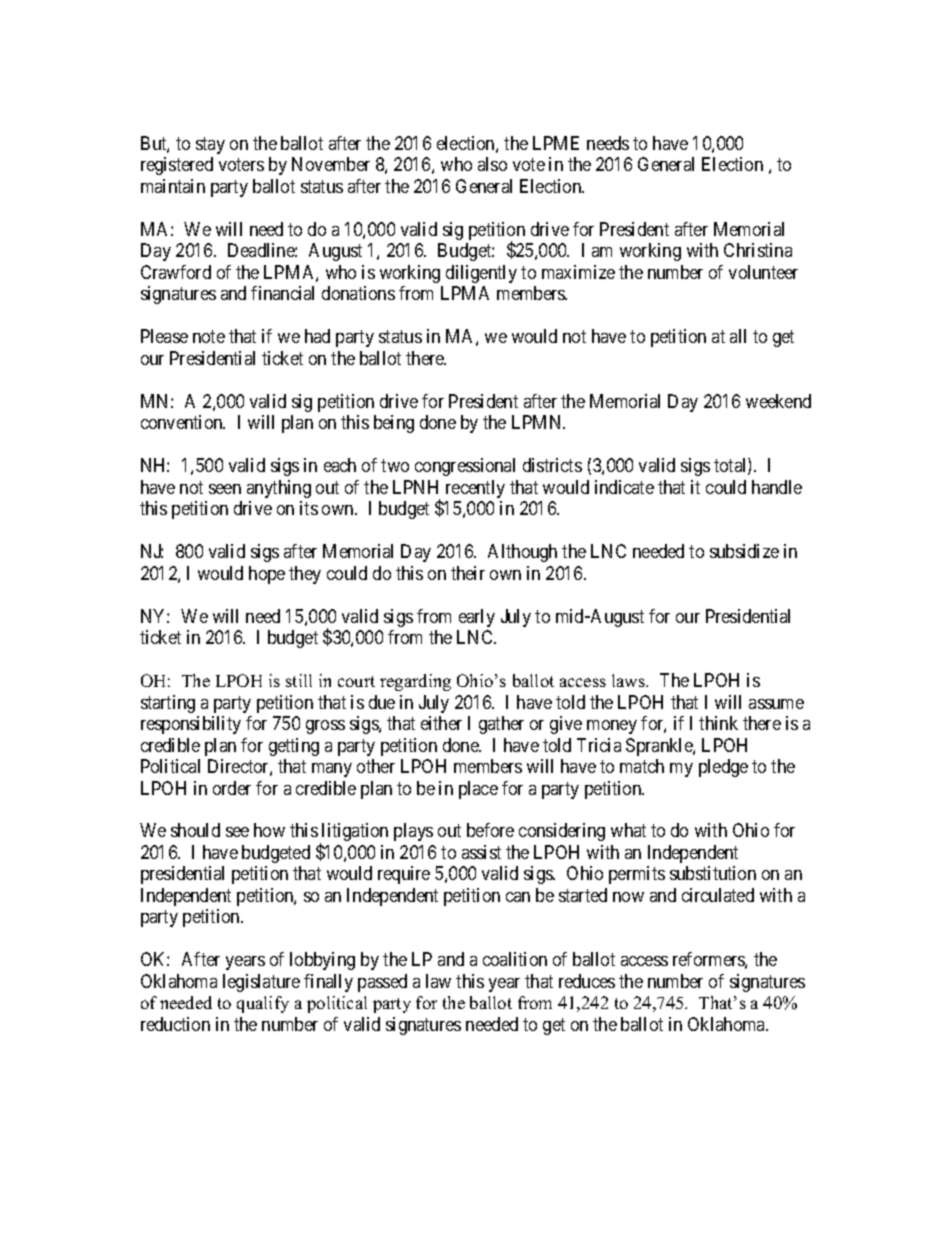 Image resolution: width=952 pixels, height=1233 pixels. What do you see at coordinates (515, 959) in the document?
I see `coalition` at bounding box center [515, 959].
